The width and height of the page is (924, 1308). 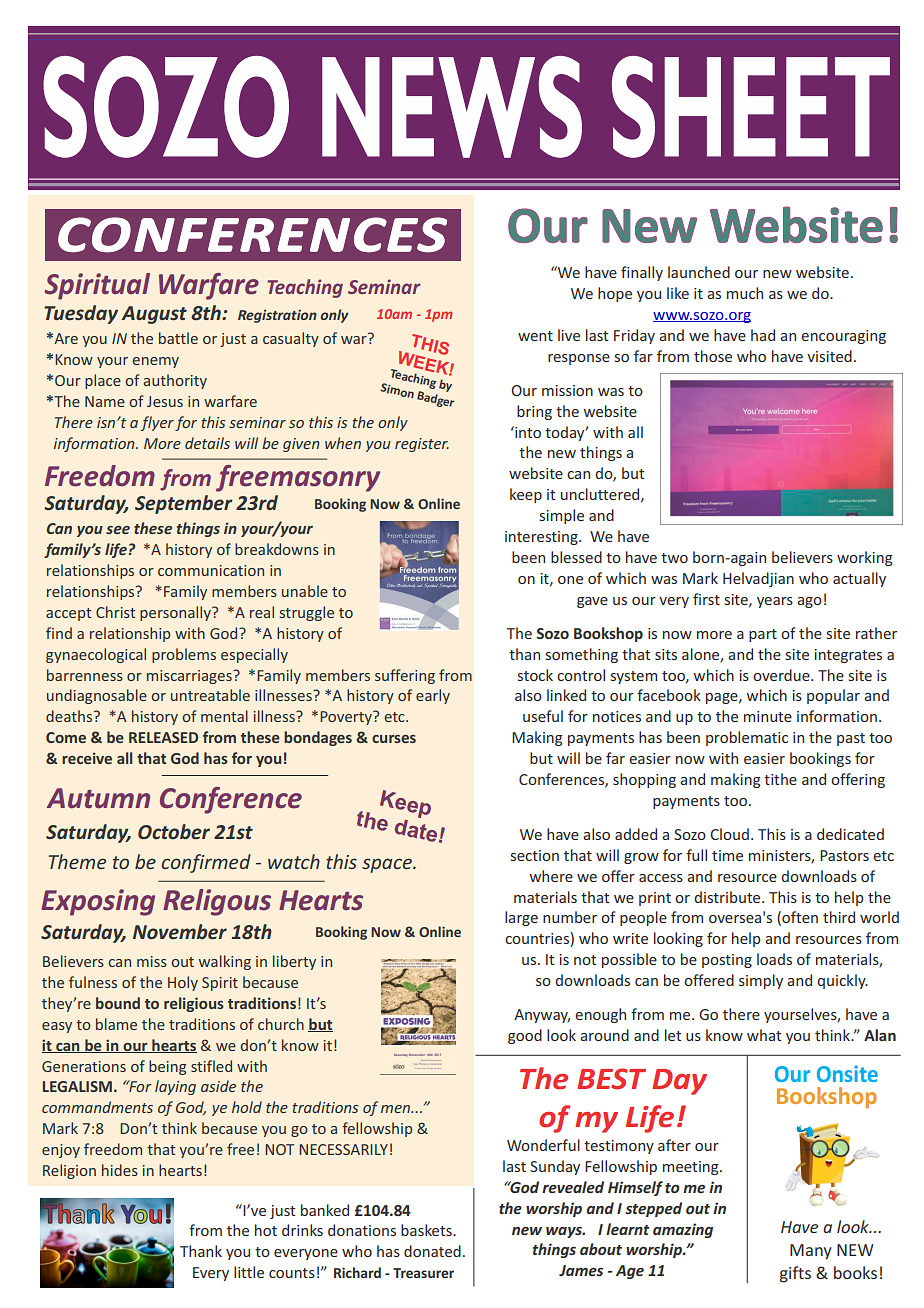 I want to click on those, so click(x=713, y=356).
